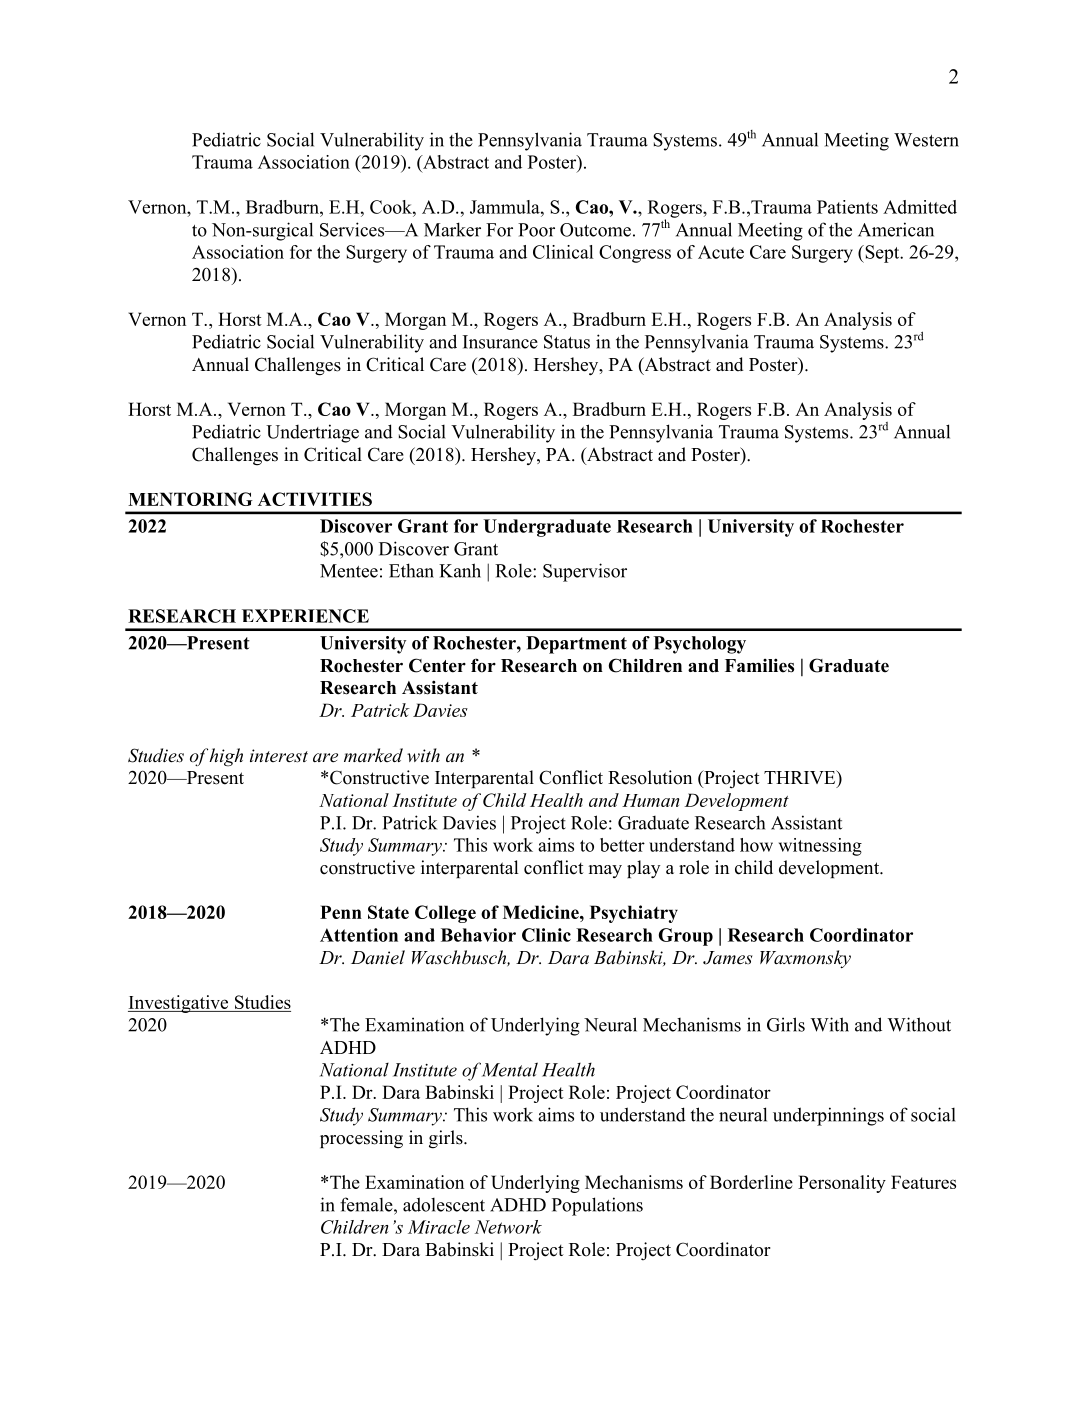 The image size is (1087, 1407). I want to click on Families, so click(759, 665).
